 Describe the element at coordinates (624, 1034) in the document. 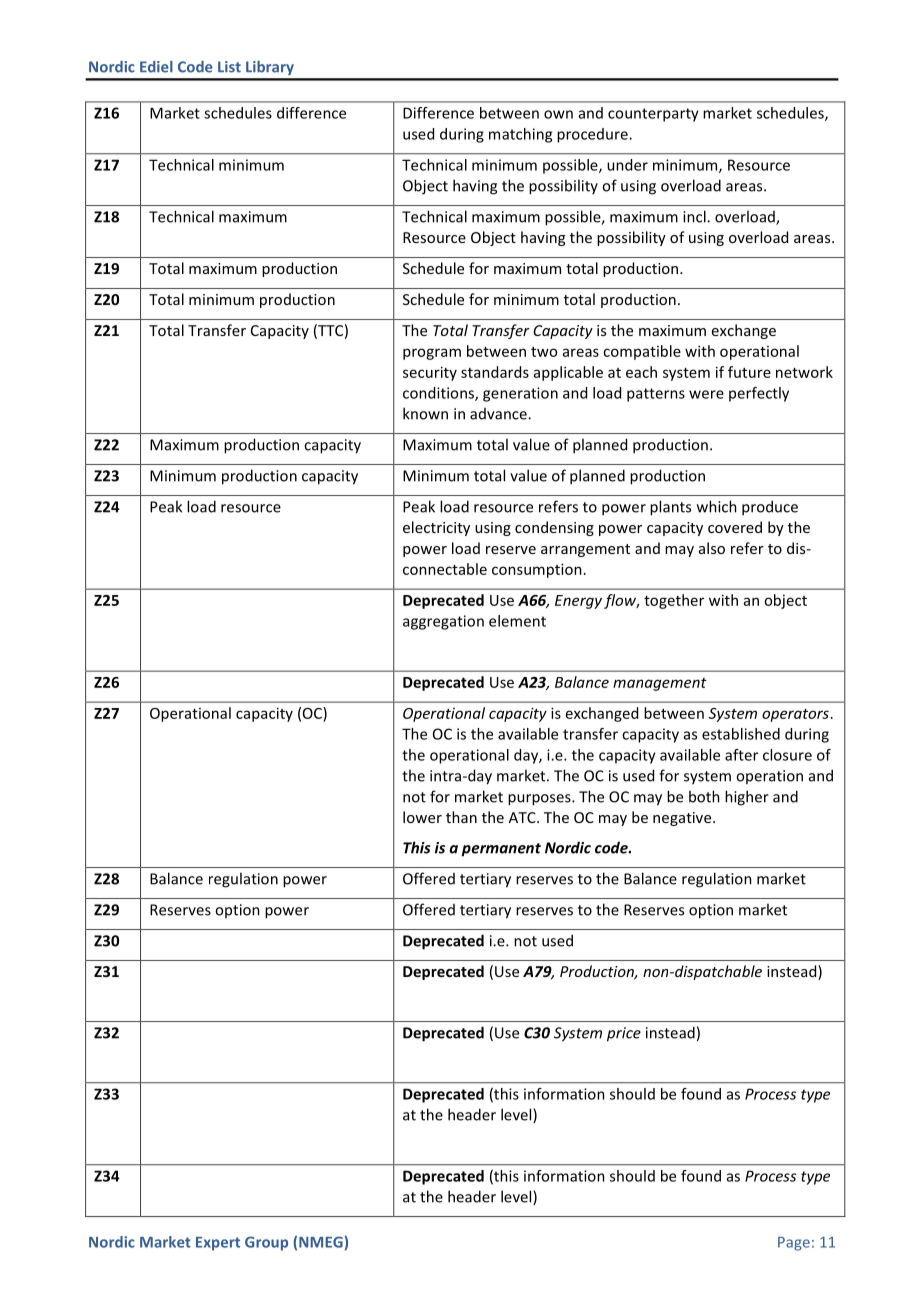

I see `price` at that location.
